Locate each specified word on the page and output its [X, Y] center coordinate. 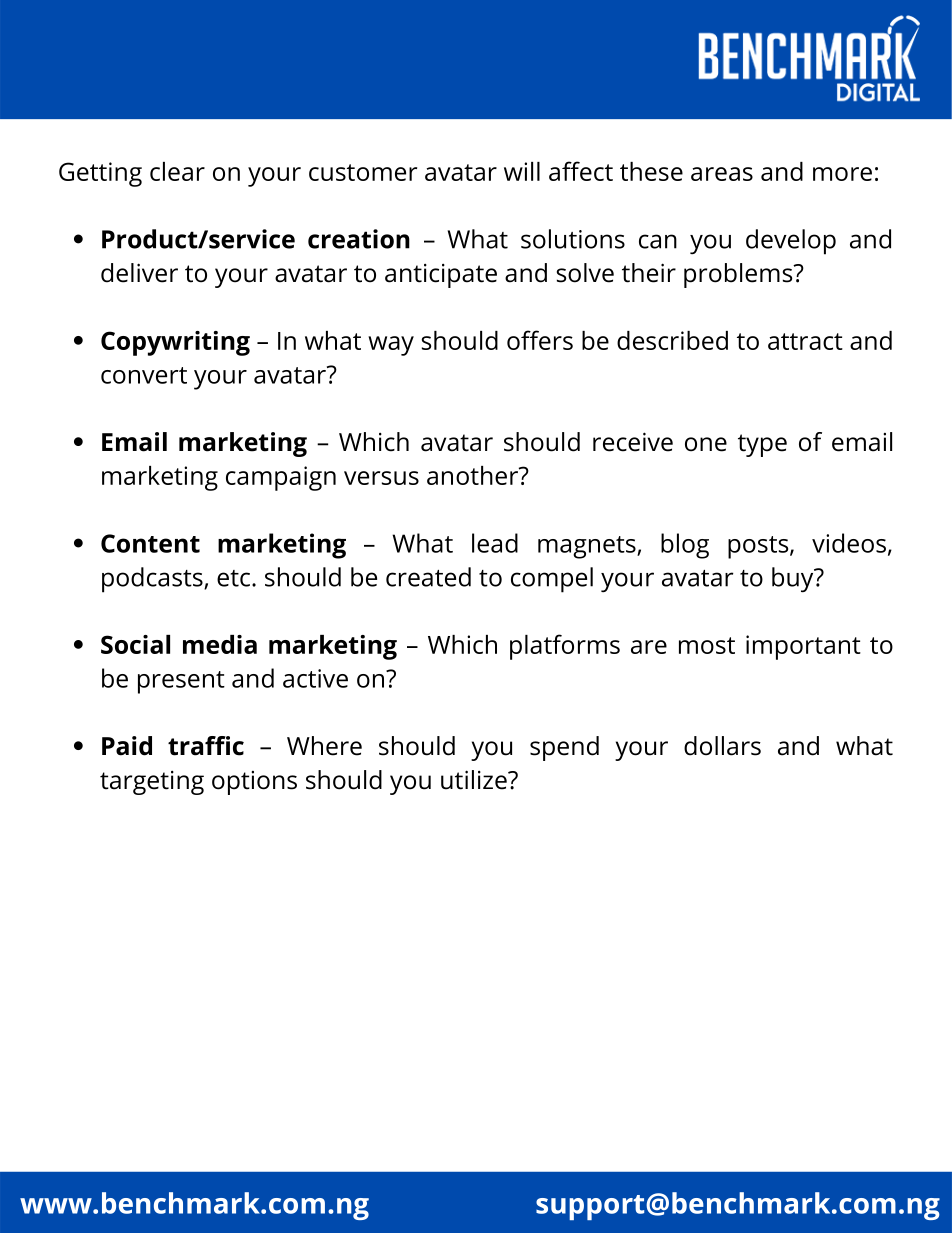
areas [722, 174]
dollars [722, 746]
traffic [206, 746]
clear [177, 171]
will [522, 171]
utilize [475, 780]
